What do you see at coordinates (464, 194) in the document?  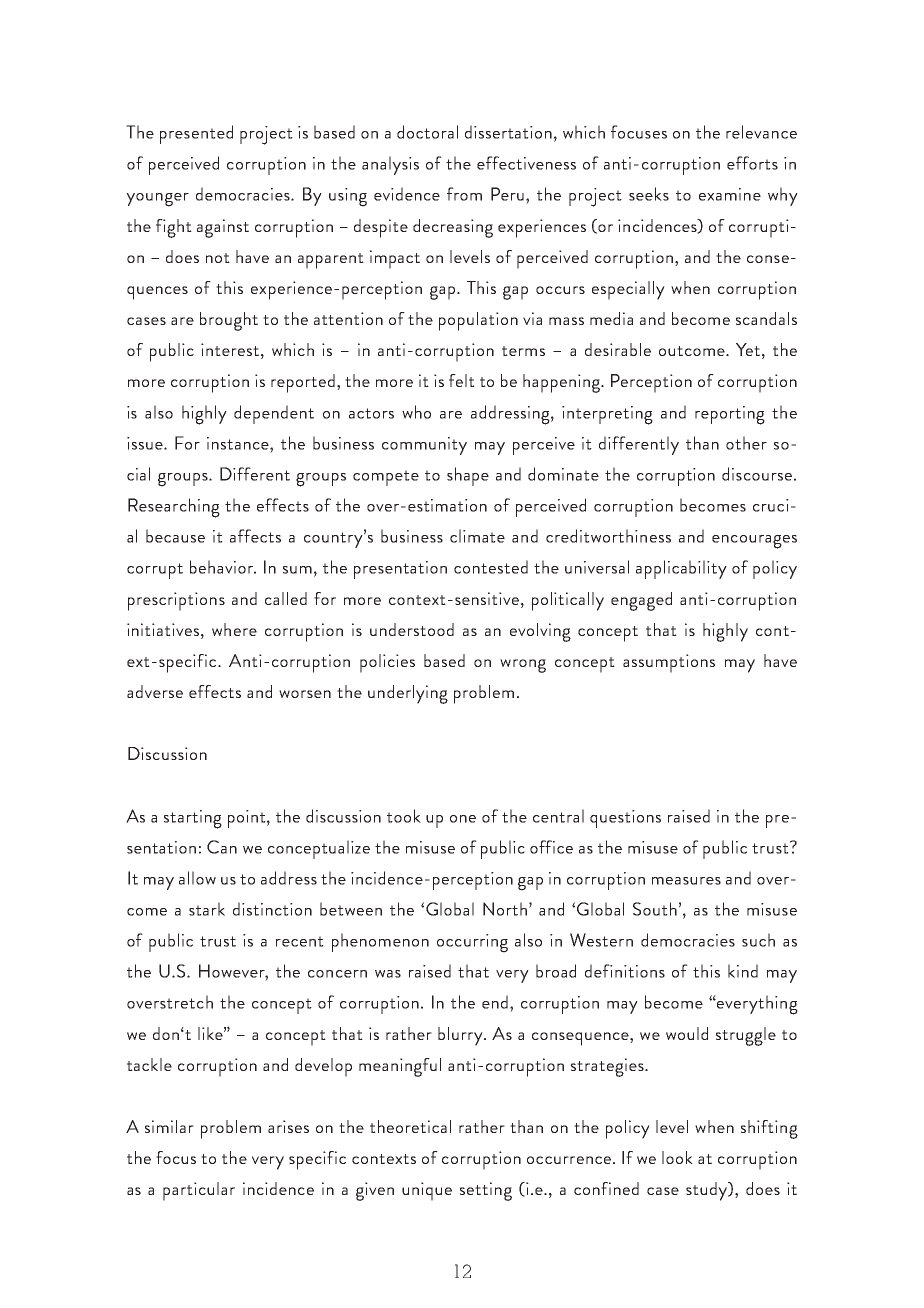 I see `from` at bounding box center [464, 194].
